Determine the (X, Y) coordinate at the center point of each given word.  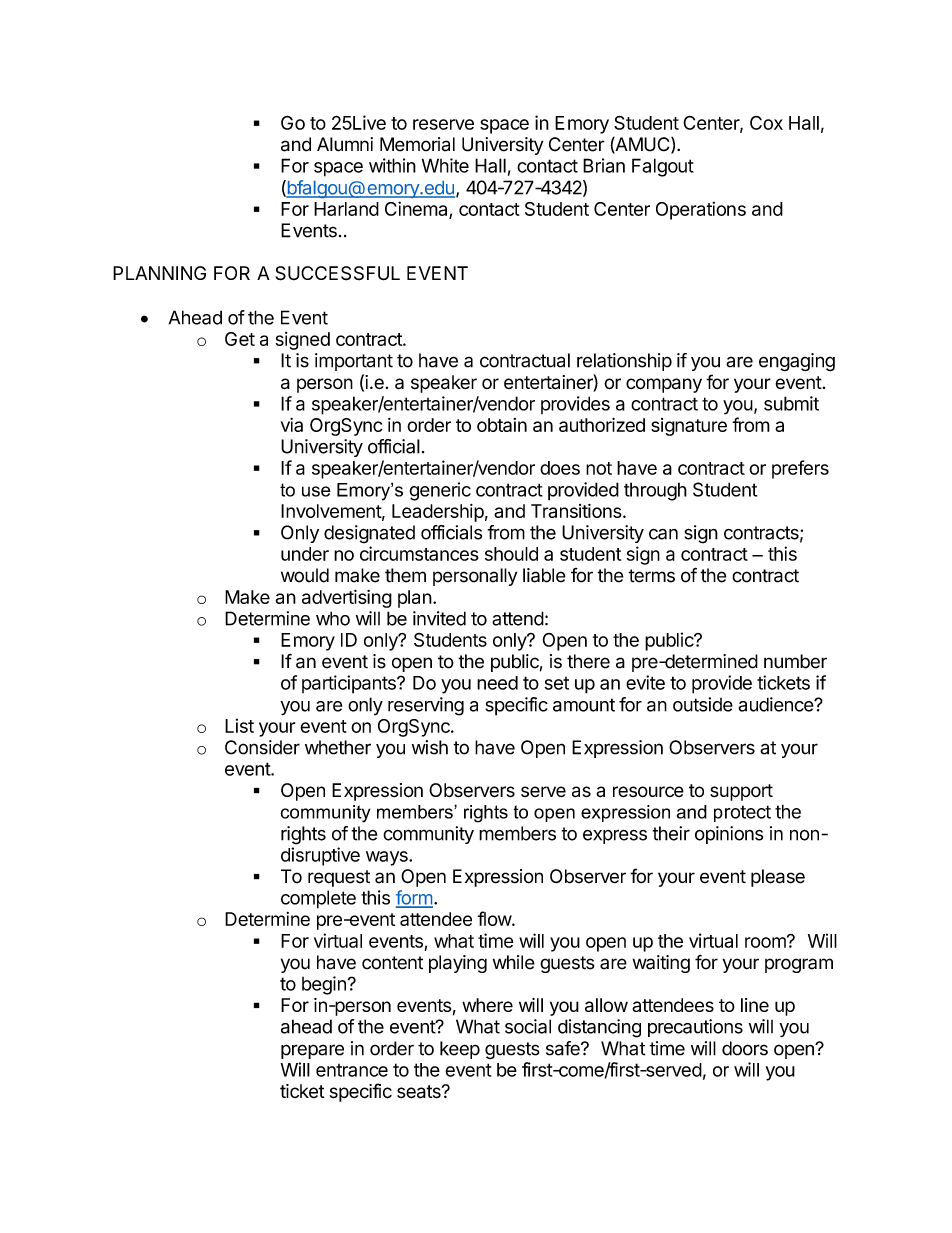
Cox (766, 123)
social (528, 1026)
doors (745, 1048)
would (305, 575)
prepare (312, 1051)
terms (651, 576)
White (445, 165)
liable (544, 575)
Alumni (345, 144)
